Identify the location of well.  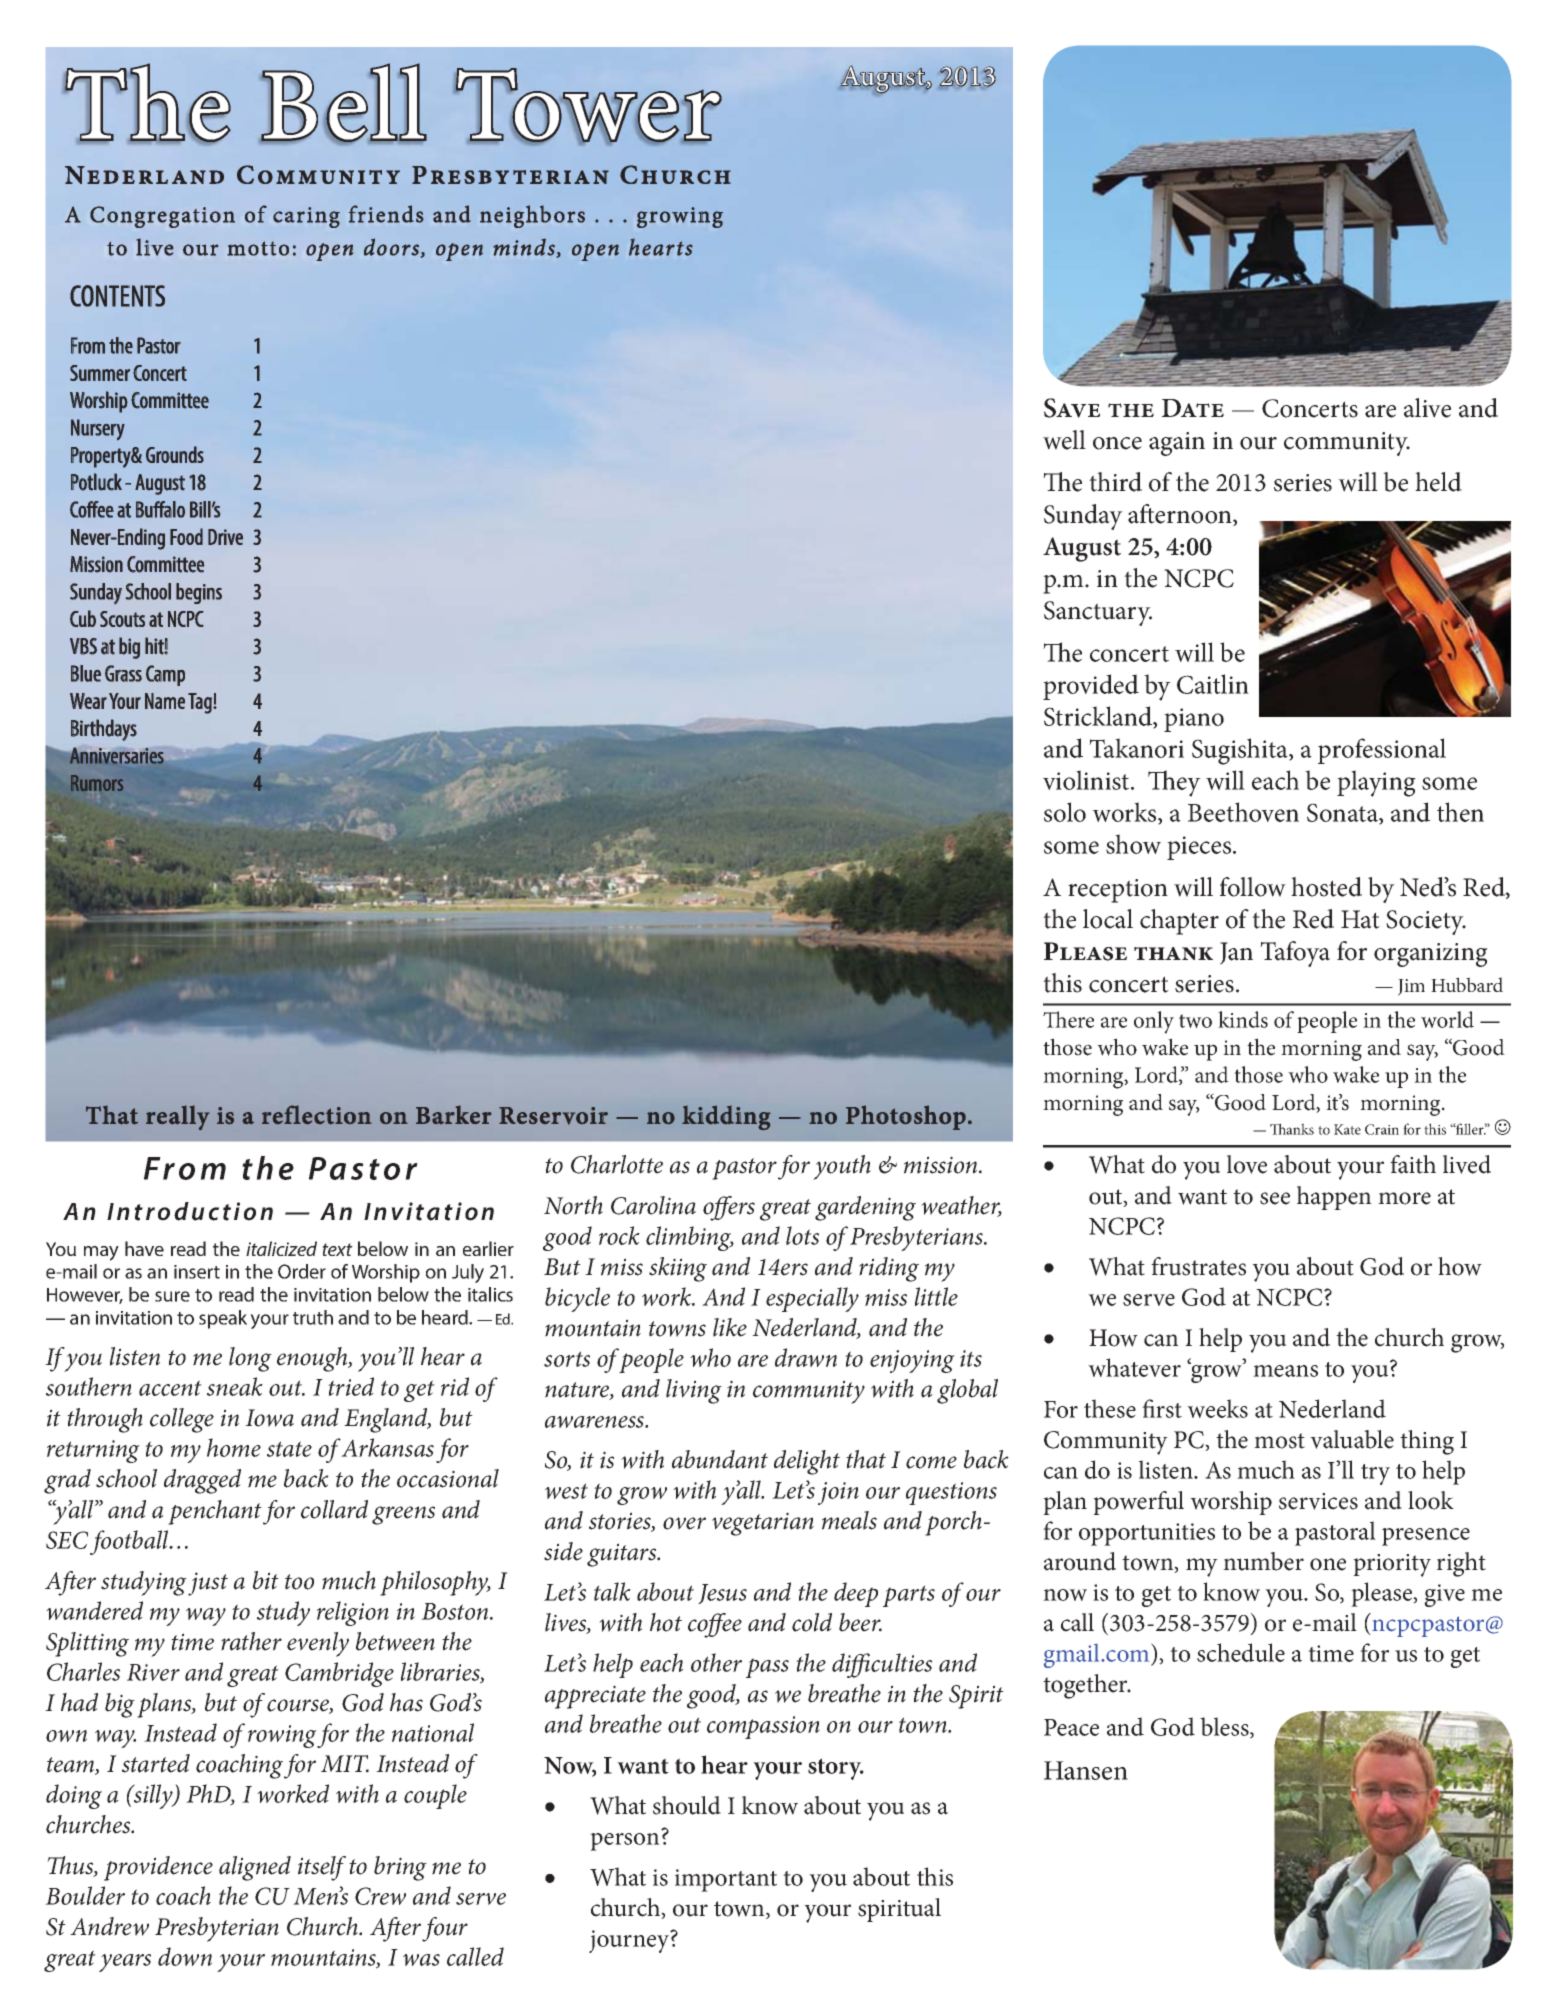
(1064, 440).
